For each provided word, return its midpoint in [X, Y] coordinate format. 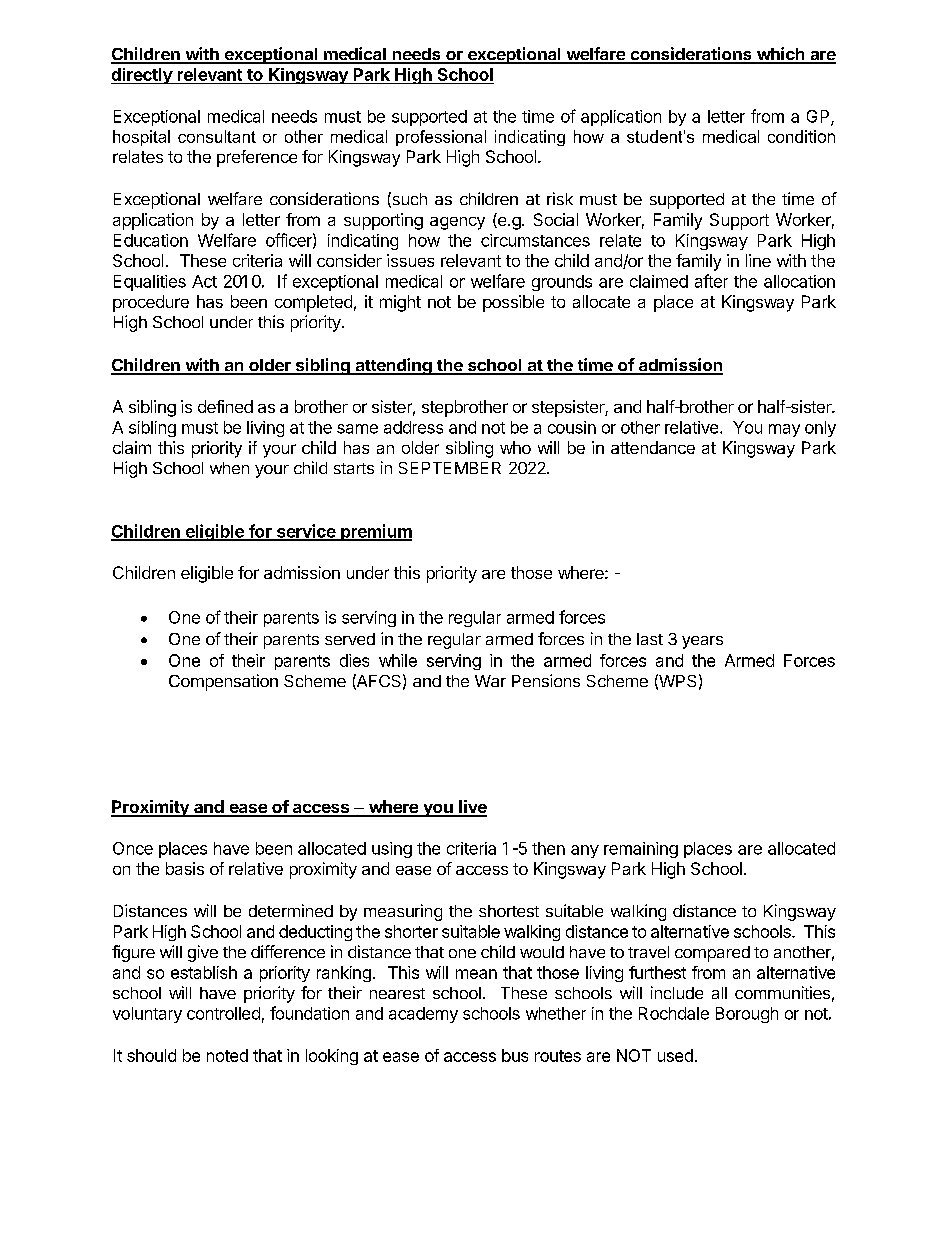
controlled [223, 1013]
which [780, 55]
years [702, 642]
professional [441, 138]
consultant [217, 136]
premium [375, 532]
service [305, 532]
